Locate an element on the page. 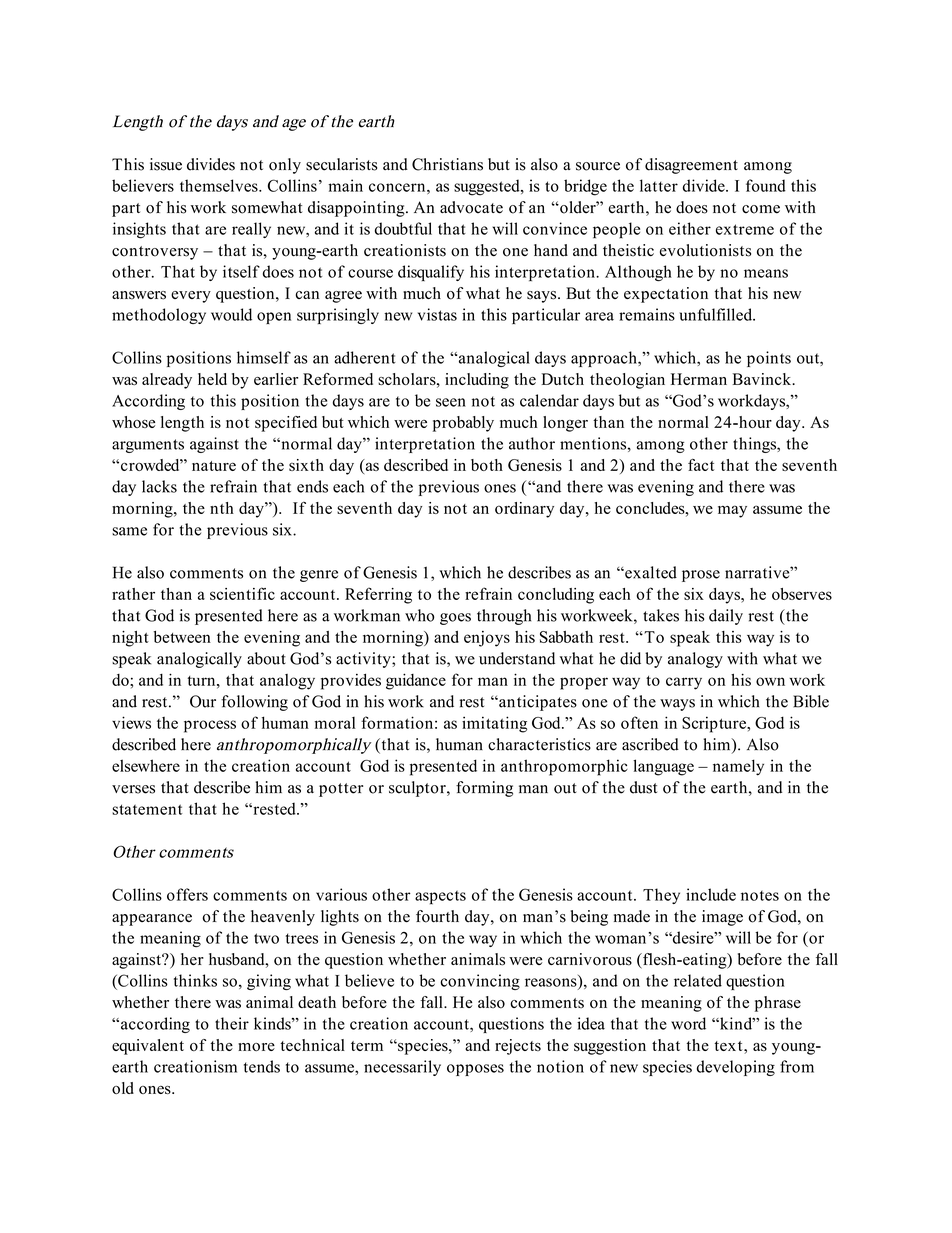 This page has height=1233, width=952. process is located at coordinates (210, 726).
